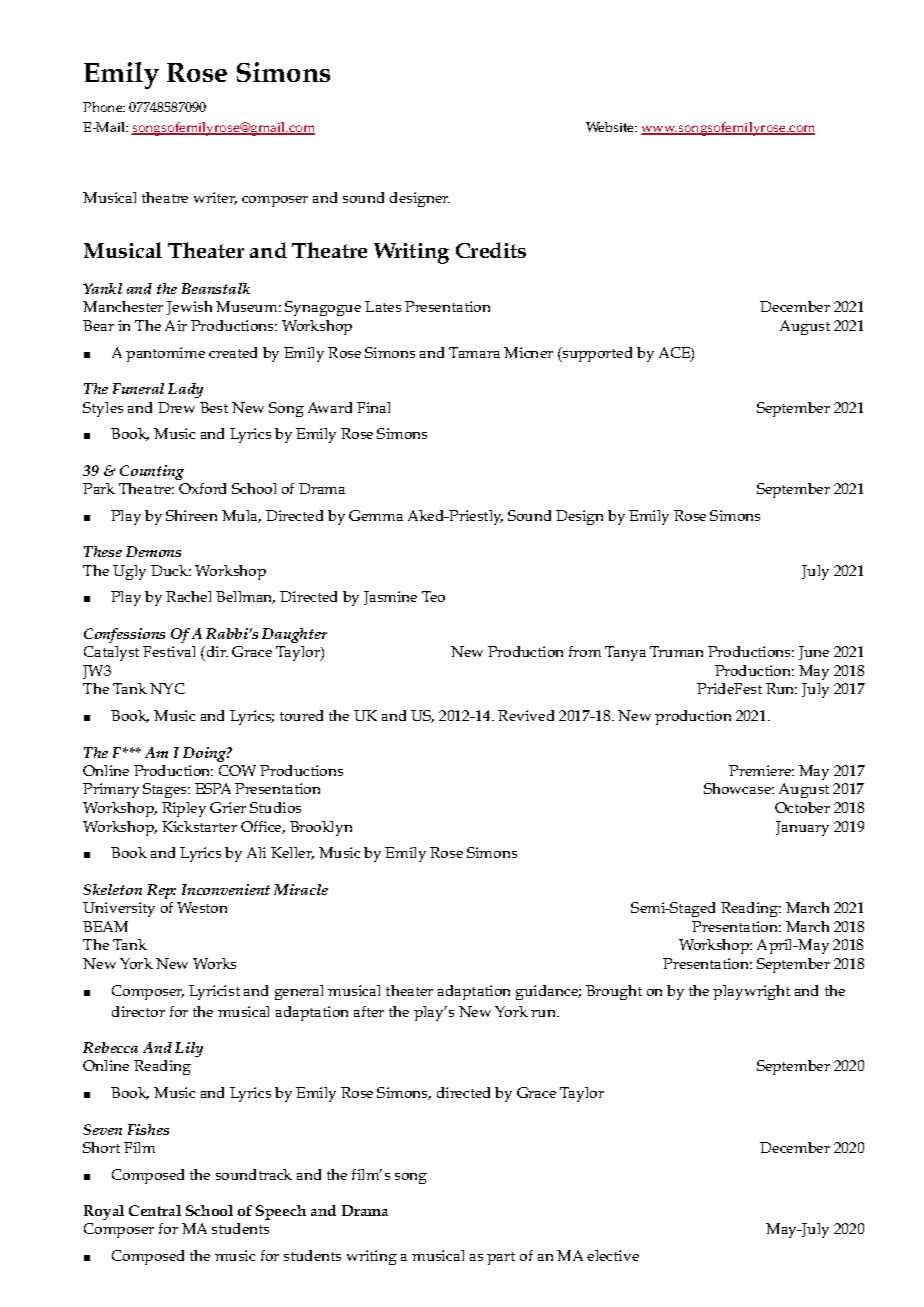 The height and width of the screenshot is (1307, 924). I want to click on elective, so click(613, 1255).
